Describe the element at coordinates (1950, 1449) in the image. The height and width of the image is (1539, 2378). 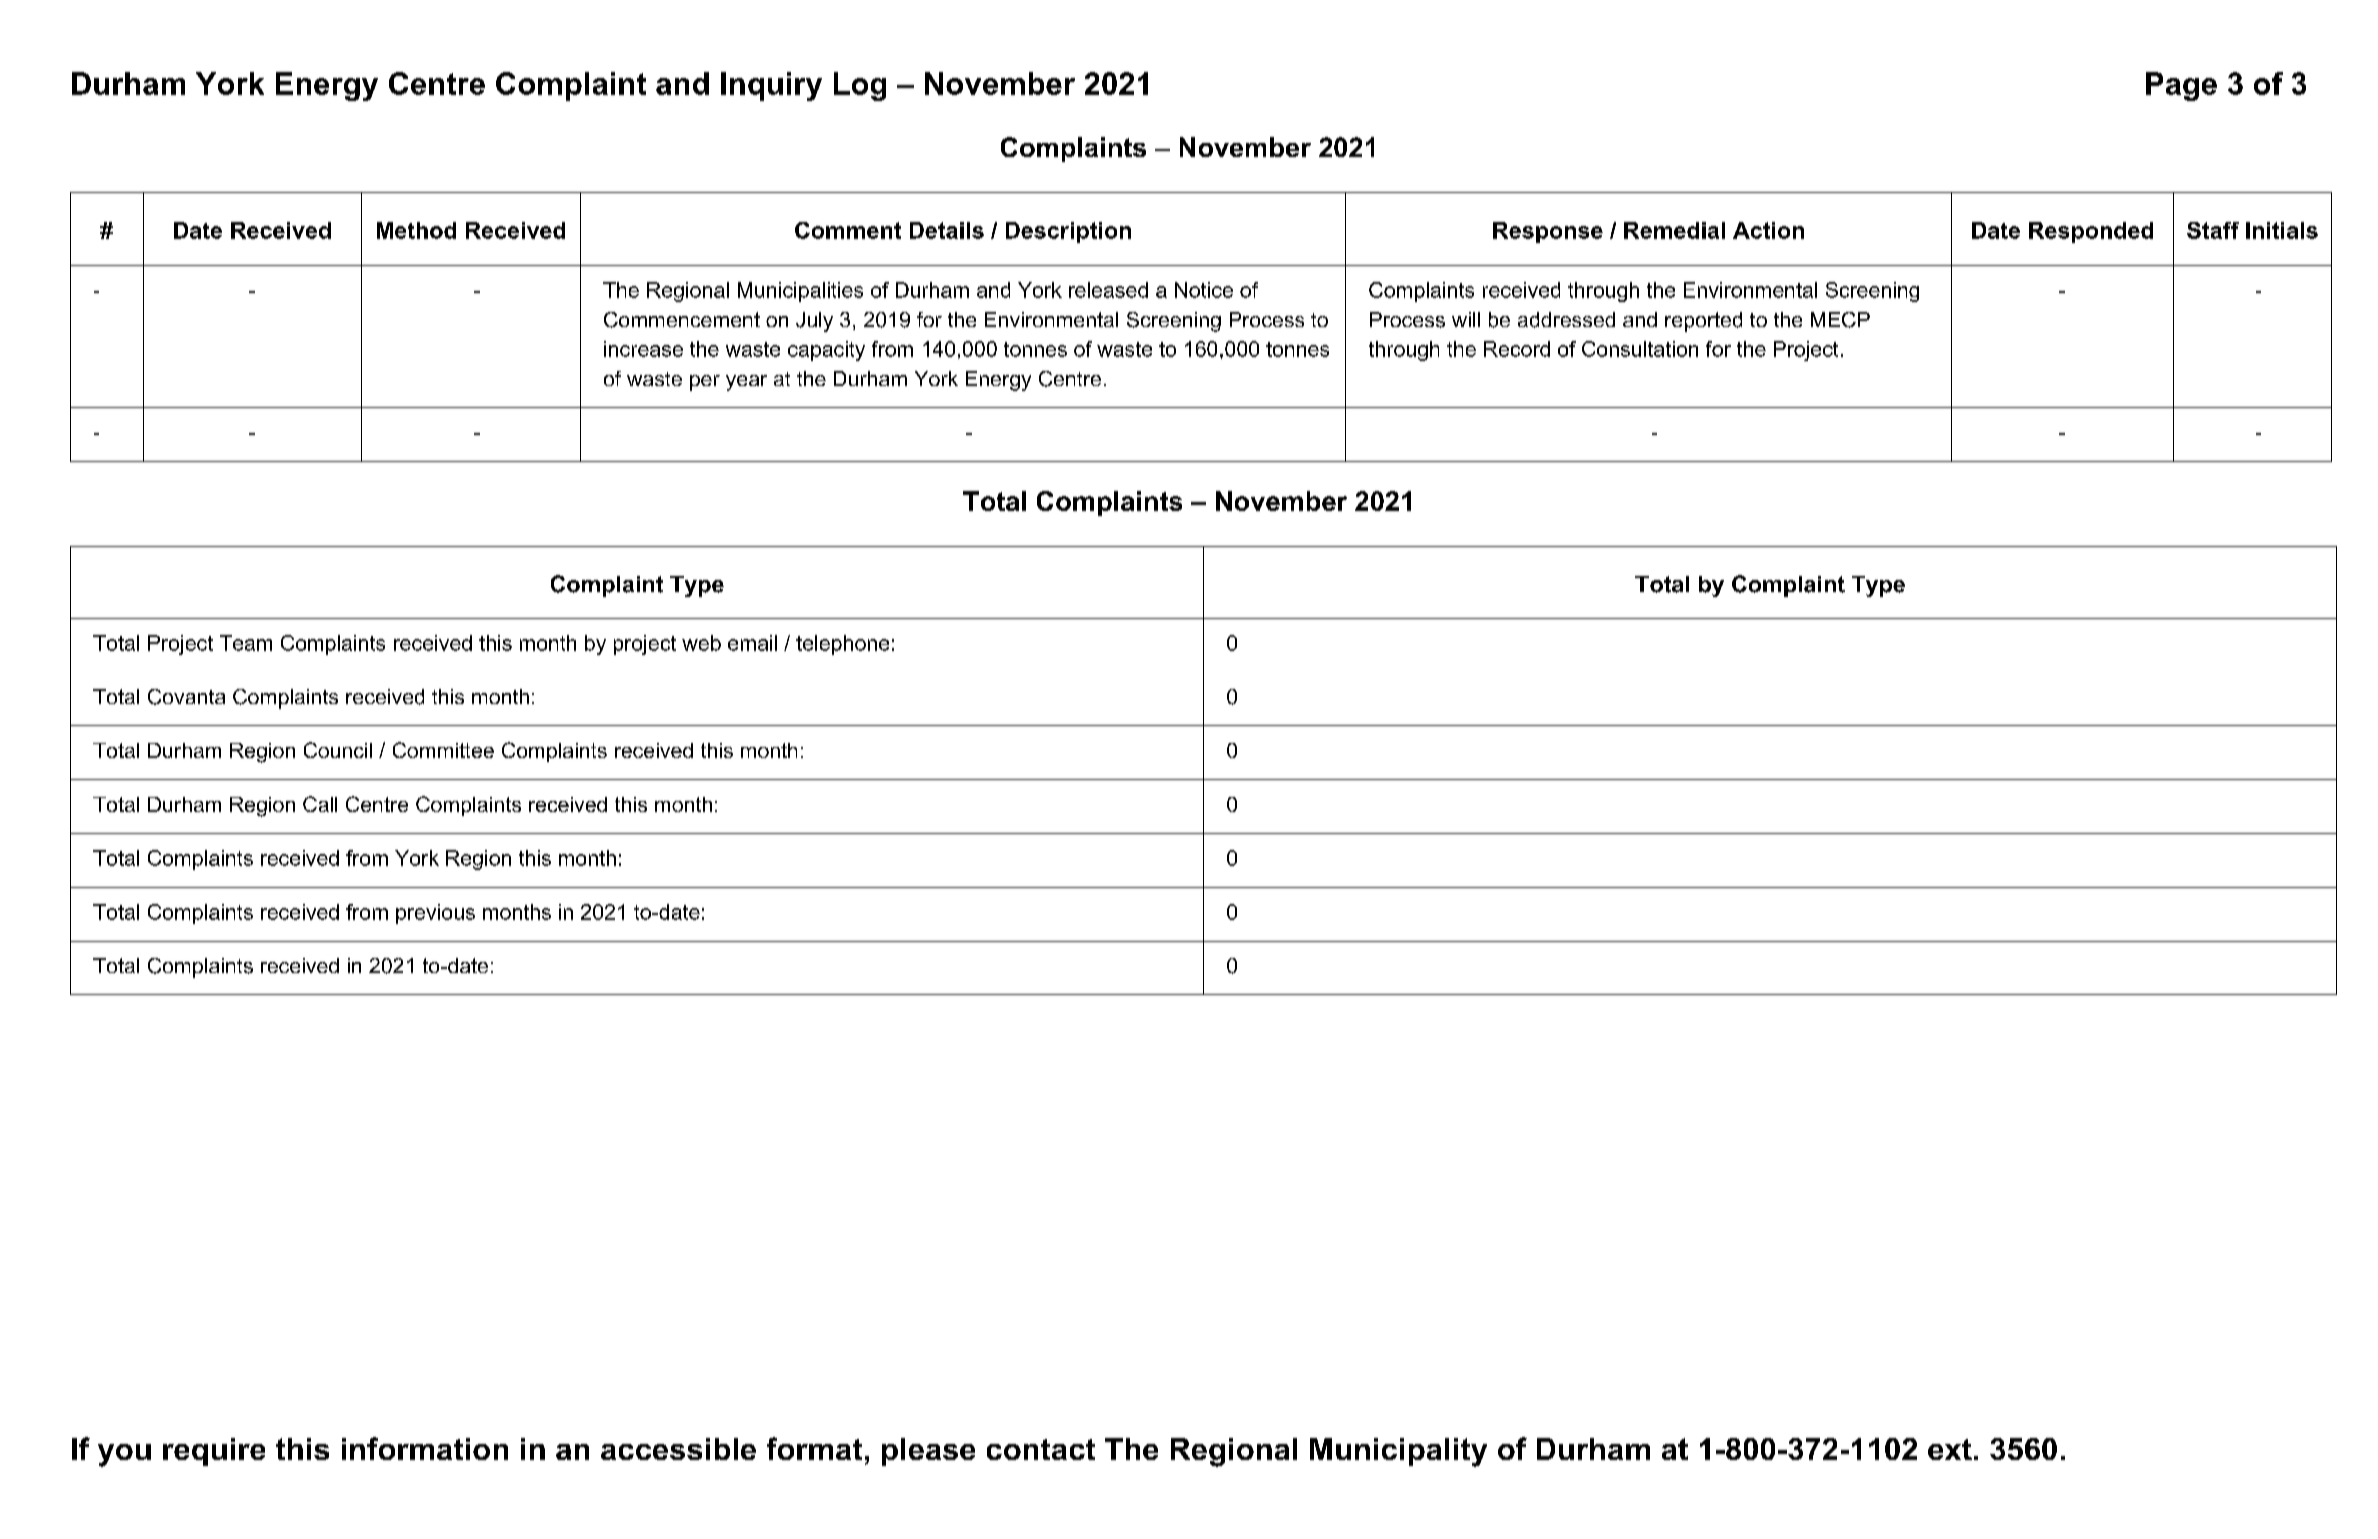
I see `ext` at that location.
